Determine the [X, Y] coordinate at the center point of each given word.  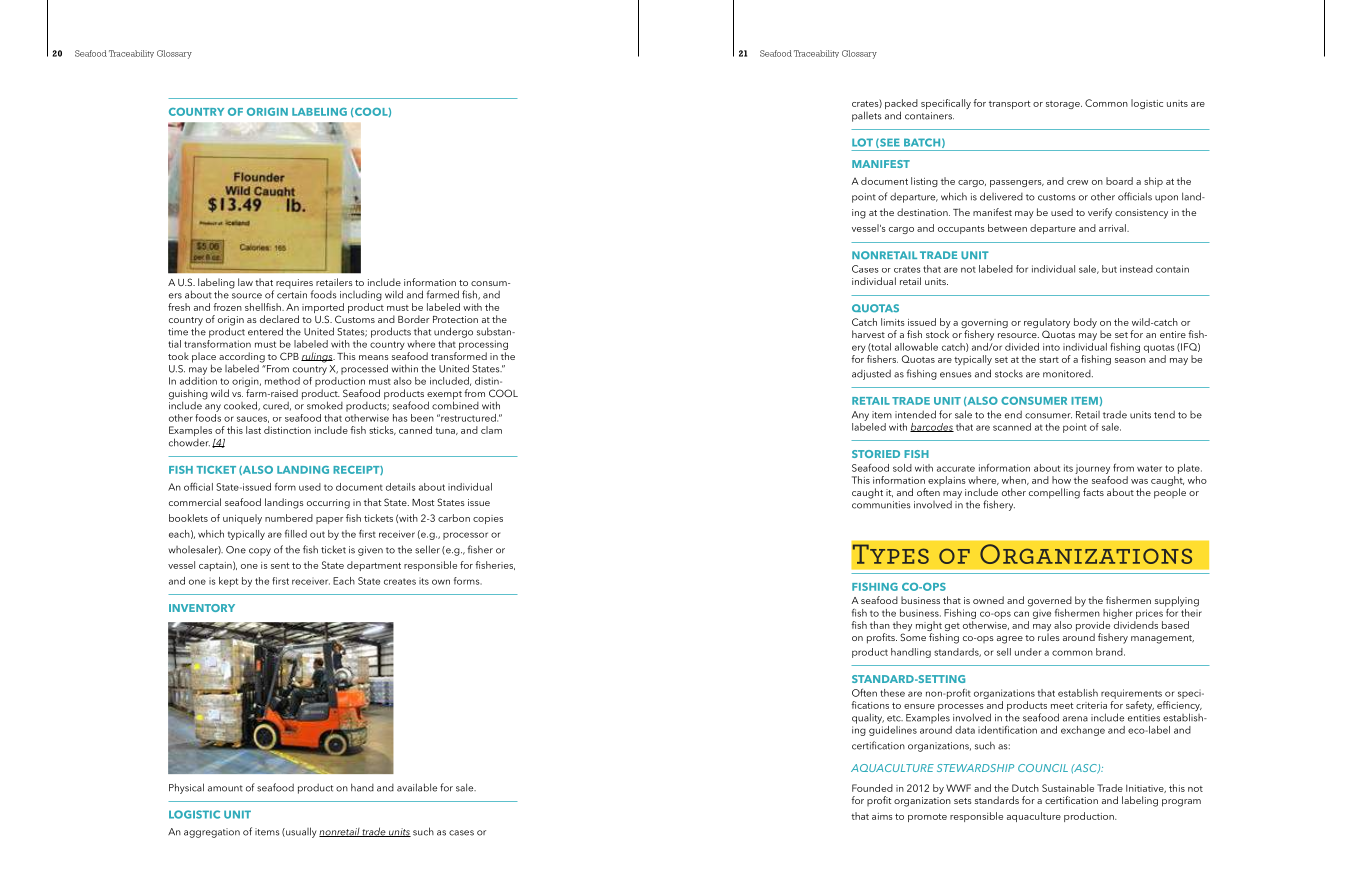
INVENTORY [202, 608]
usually [300, 832]
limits [893, 322]
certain [292, 295]
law [245, 282]
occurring [328, 504]
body [1085, 323]
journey [1092, 470]
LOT [862, 142]
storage [1064, 105]
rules [1049, 637]
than [880, 625]
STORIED [876, 454]
